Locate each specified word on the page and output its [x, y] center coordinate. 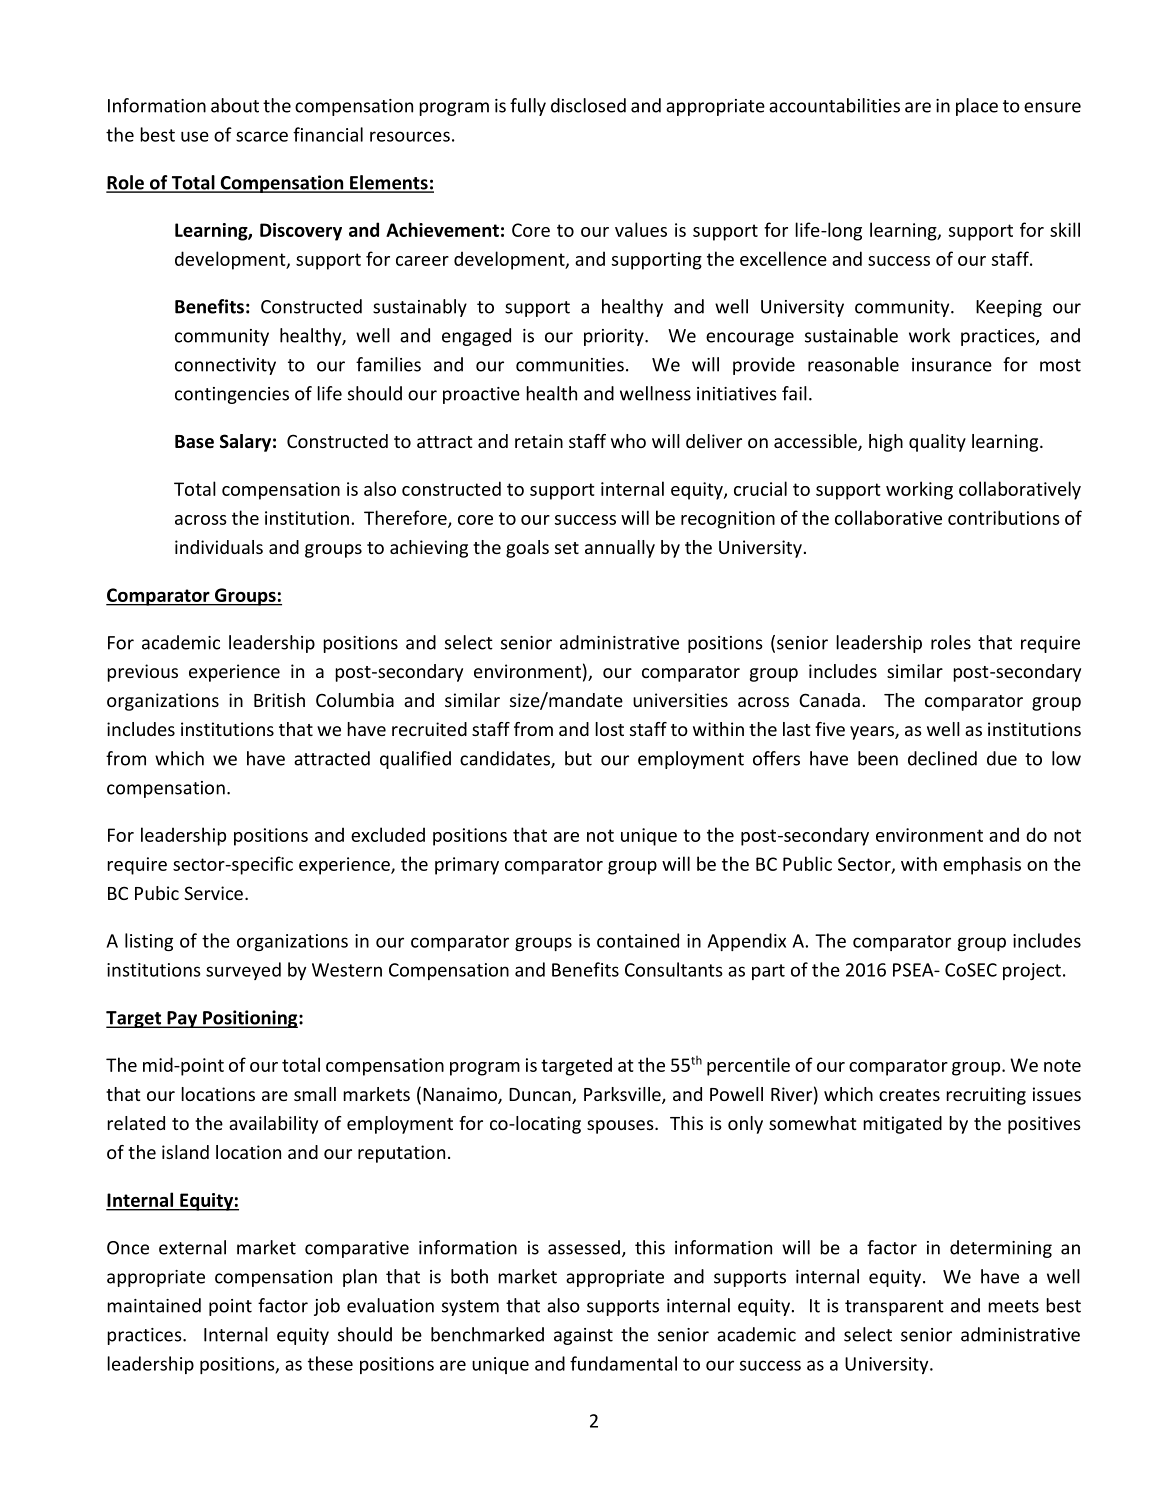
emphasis [982, 865]
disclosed [588, 105]
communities [570, 365]
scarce [262, 136]
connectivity [225, 366]
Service [213, 893]
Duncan [541, 1096]
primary [467, 866]
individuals [219, 547]
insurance [952, 365]
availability [273, 1125]
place [977, 107]
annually [620, 549]
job [327, 1307]
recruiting [986, 1096]
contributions [1004, 517]
